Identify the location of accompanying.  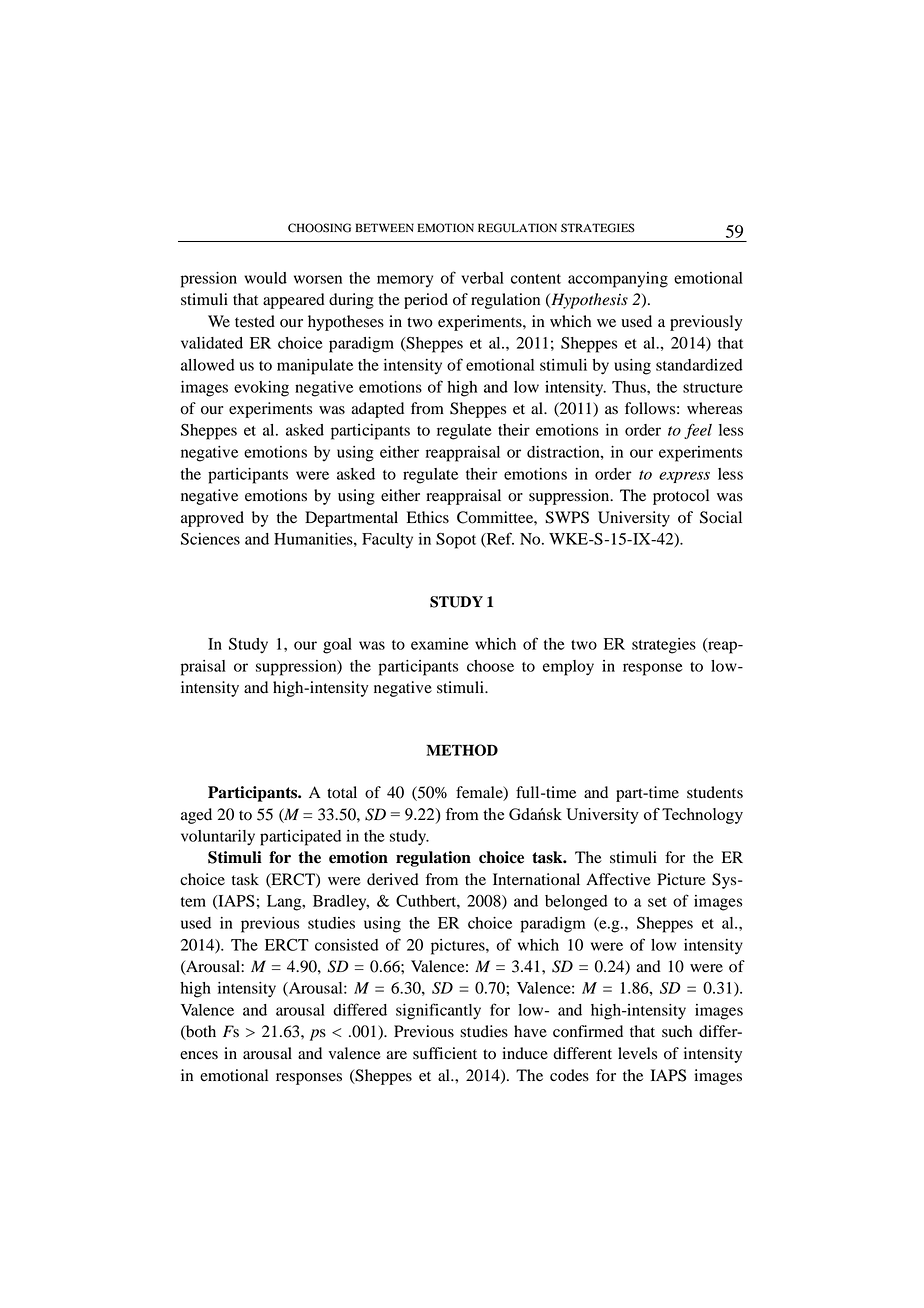
(618, 280).
